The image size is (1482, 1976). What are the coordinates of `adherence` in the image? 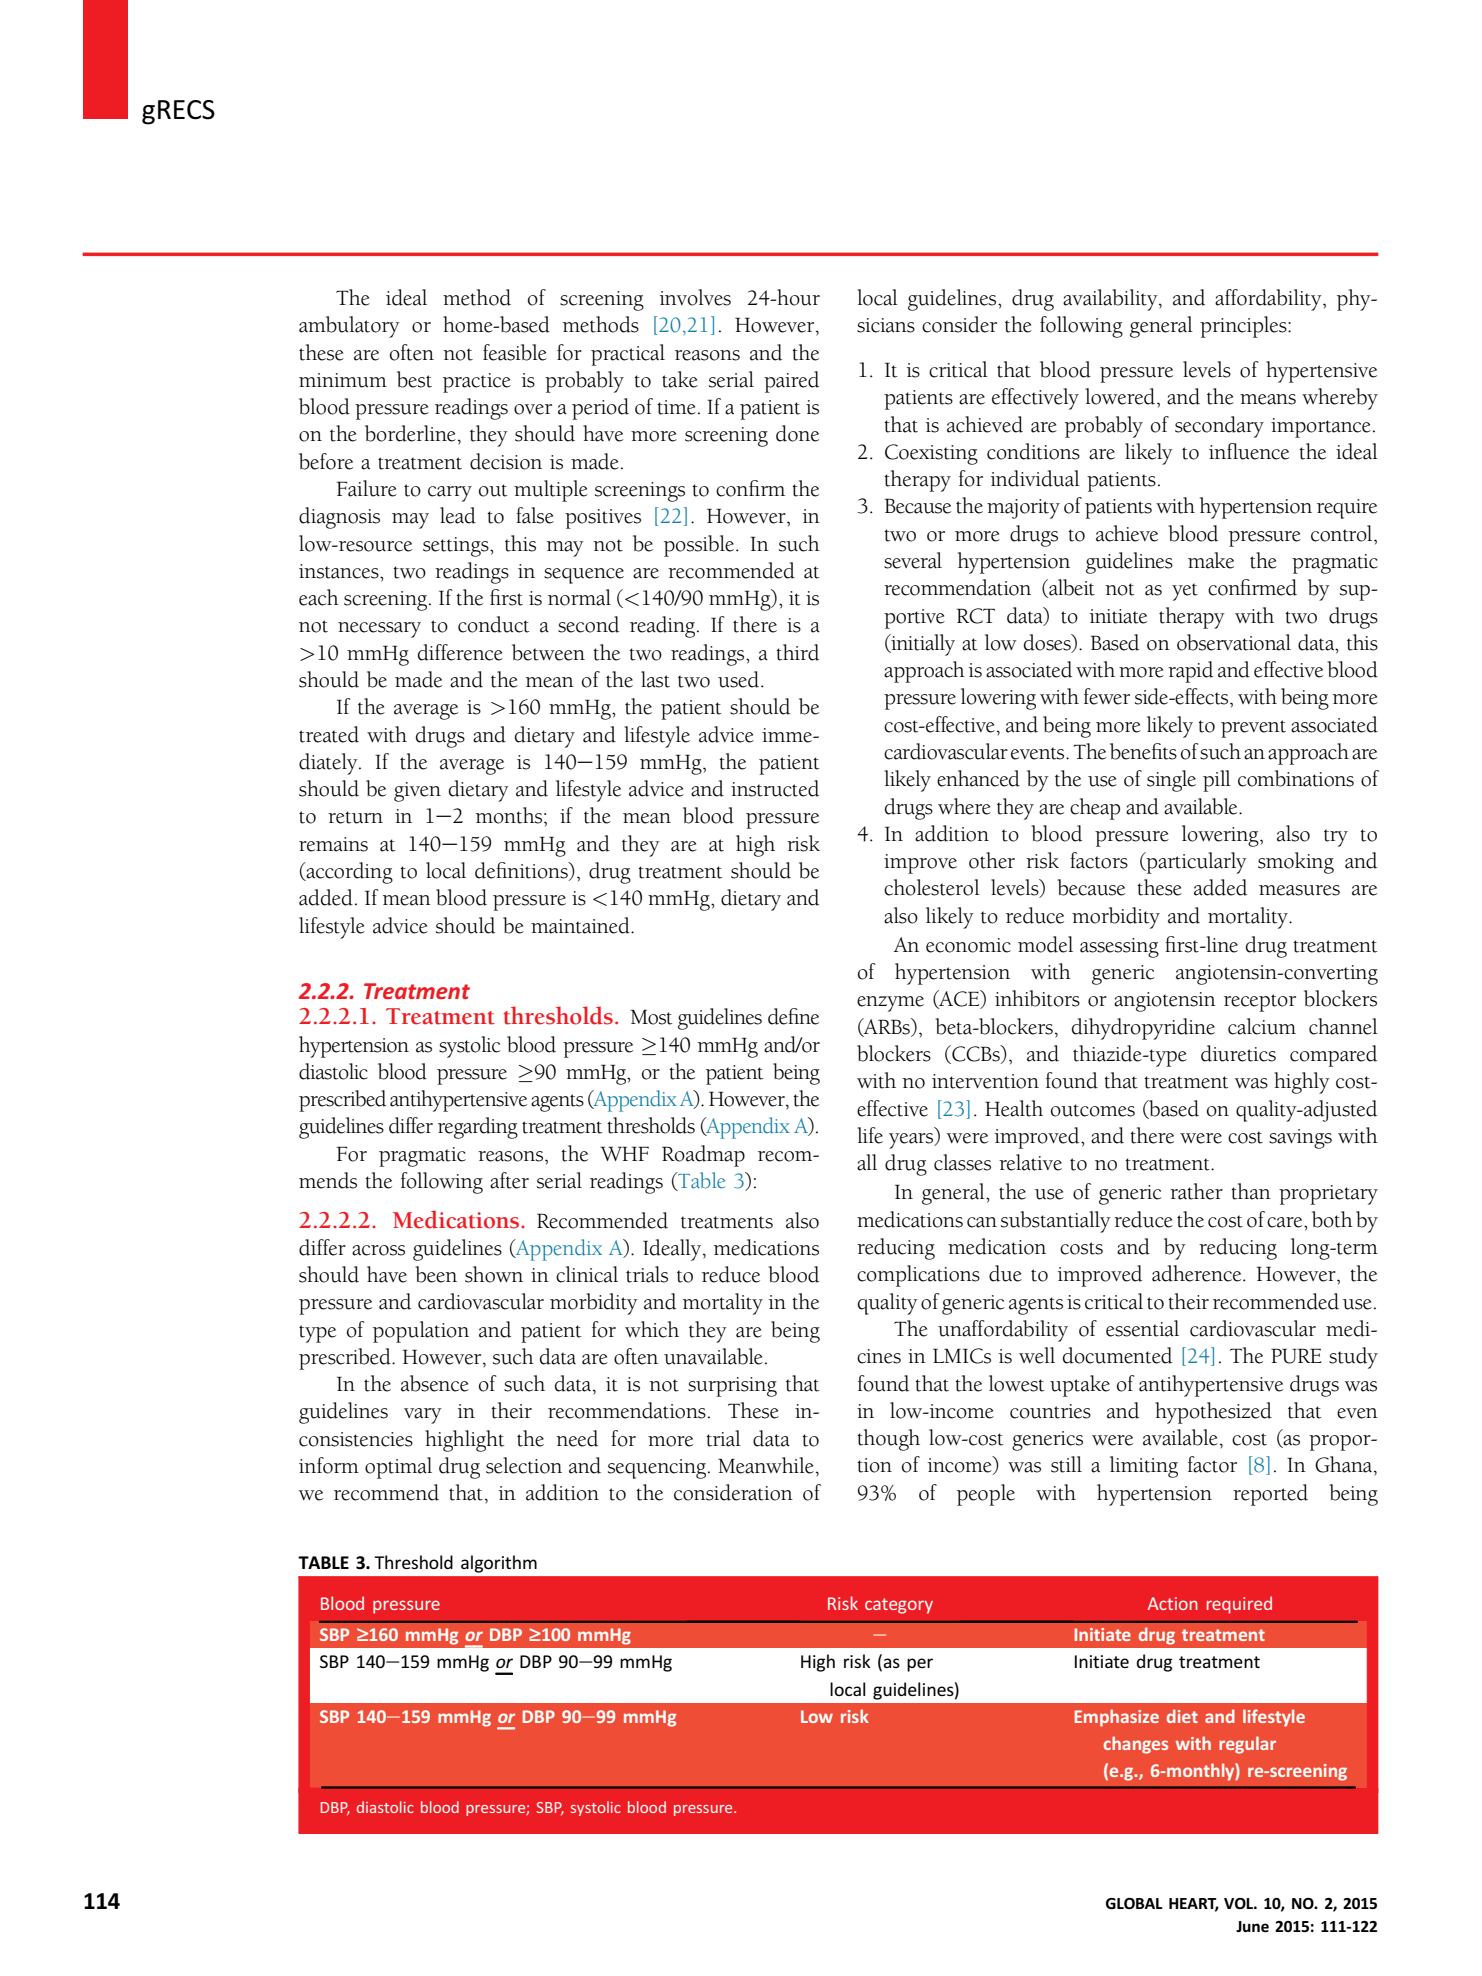 It's located at (1198, 1273).
